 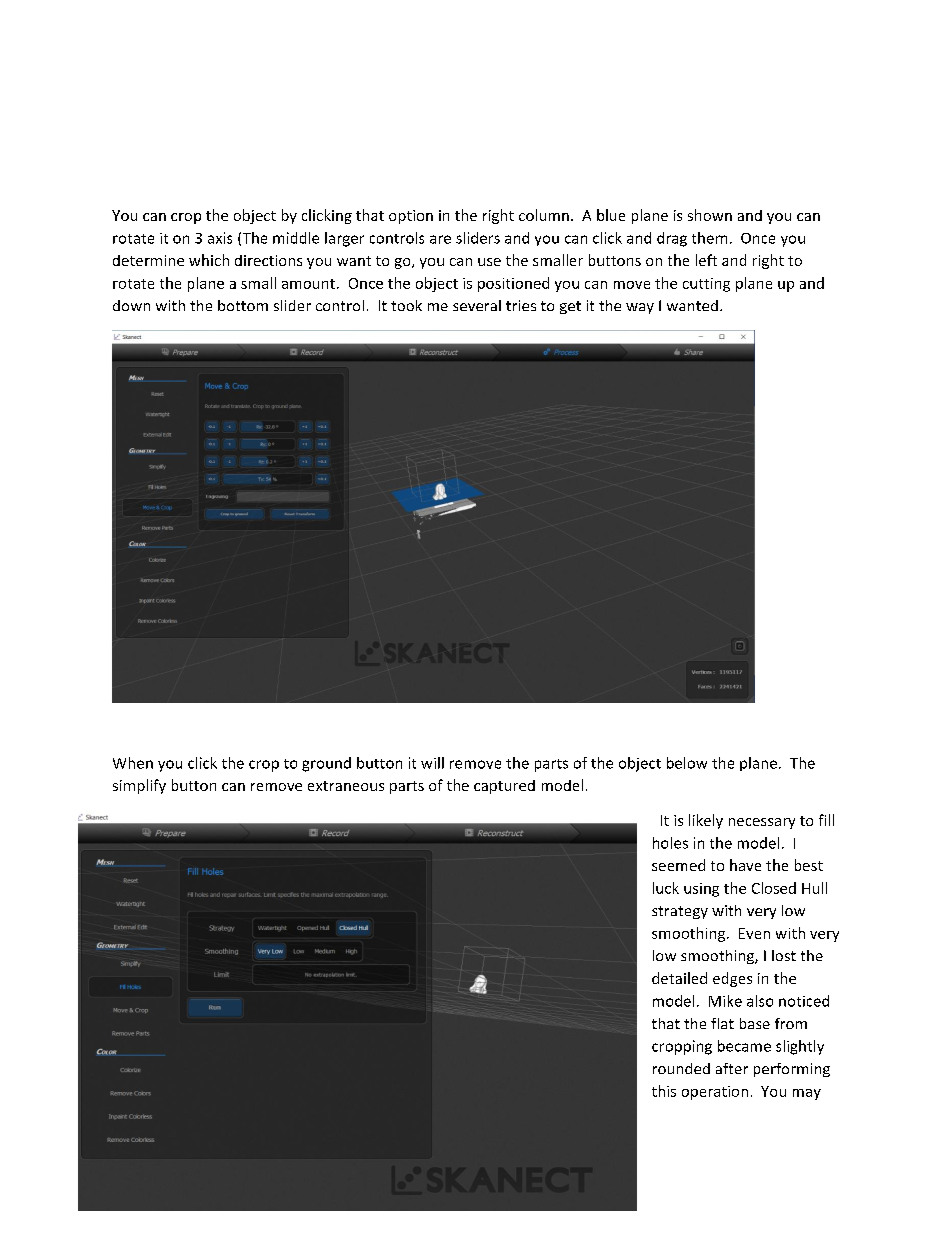 I want to click on rounded, so click(x=681, y=1068).
